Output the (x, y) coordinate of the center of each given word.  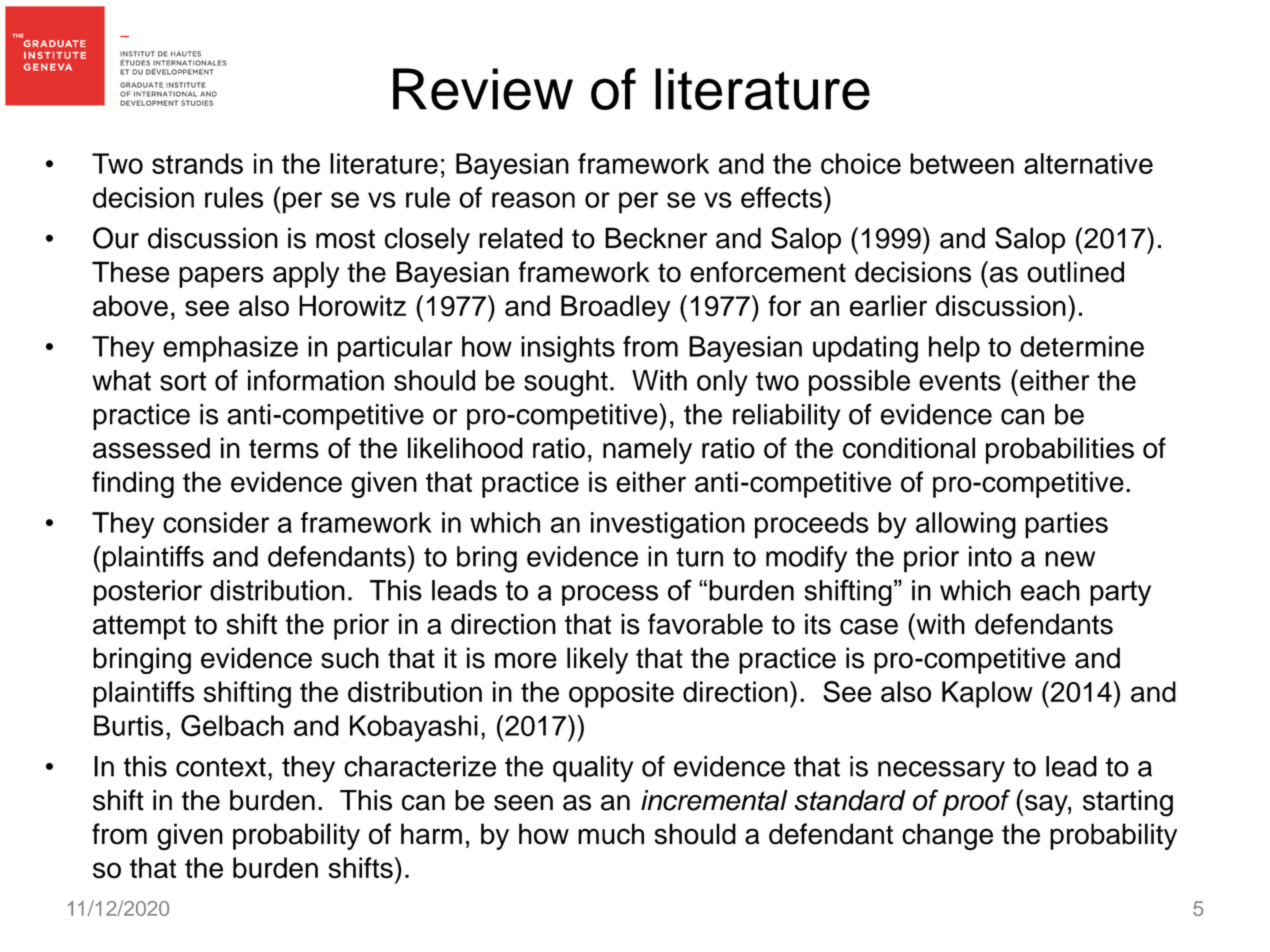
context (221, 767)
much (611, 834)
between (962, 163)
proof (976, 802)
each (1050, 590)
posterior (148, 593)
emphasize (230, 349)
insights (568, 349)
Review (483, 89)
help (954, 349)
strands (197, 163)
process (610, 595)
